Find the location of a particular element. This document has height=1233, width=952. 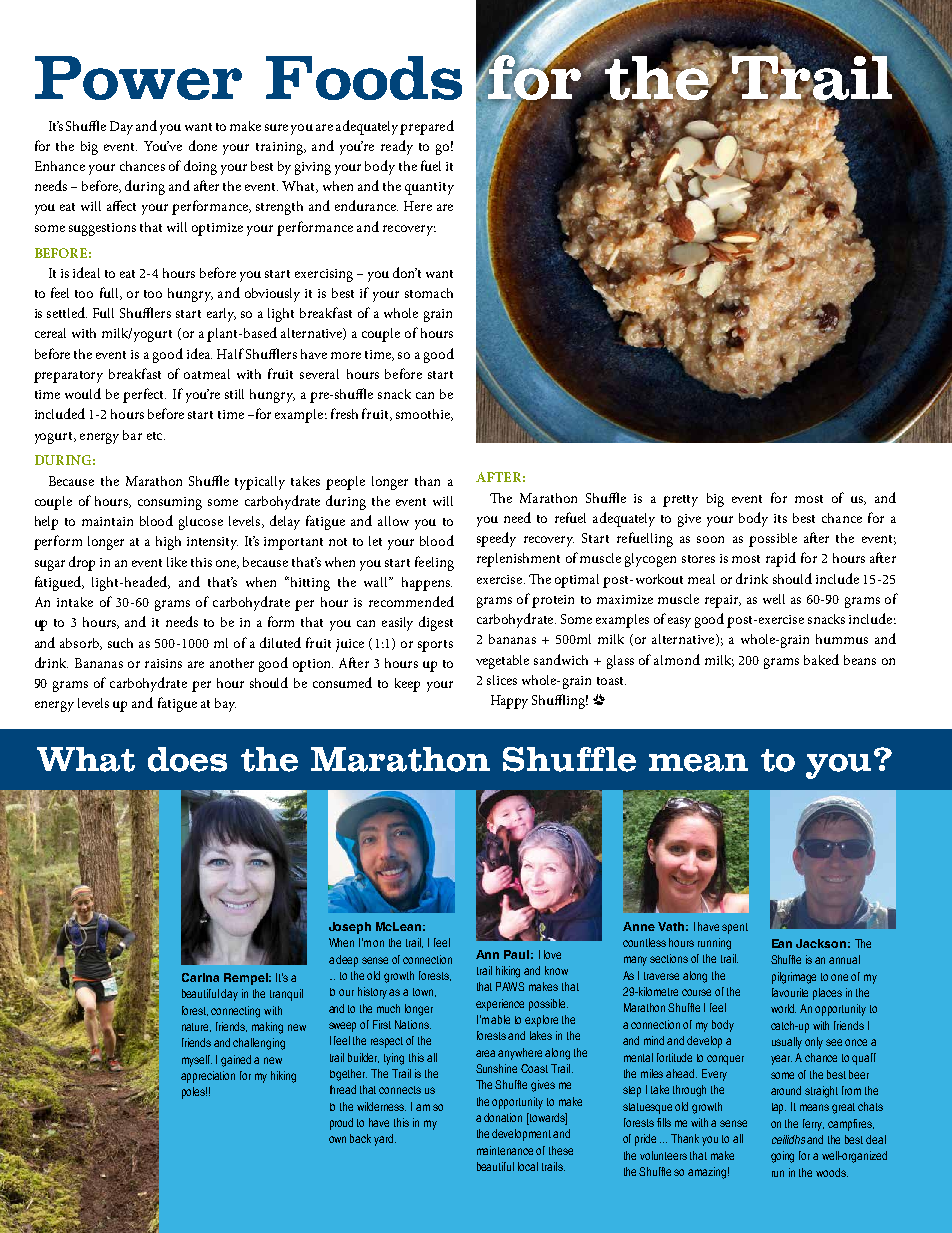

sports is located at coordinates (435, 646).
